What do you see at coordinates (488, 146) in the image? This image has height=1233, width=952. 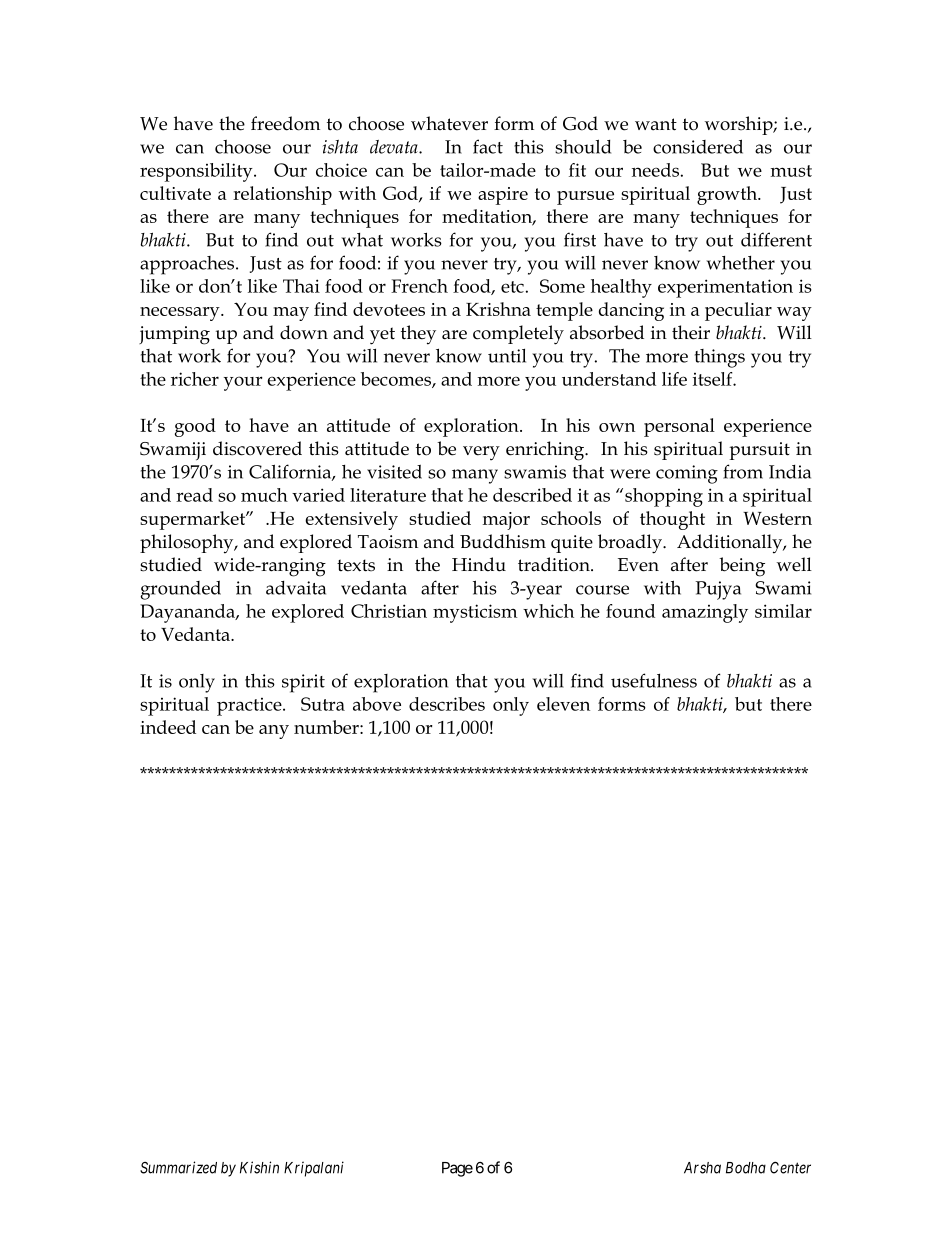 I see `fact` at bounding box center [488, 146].
